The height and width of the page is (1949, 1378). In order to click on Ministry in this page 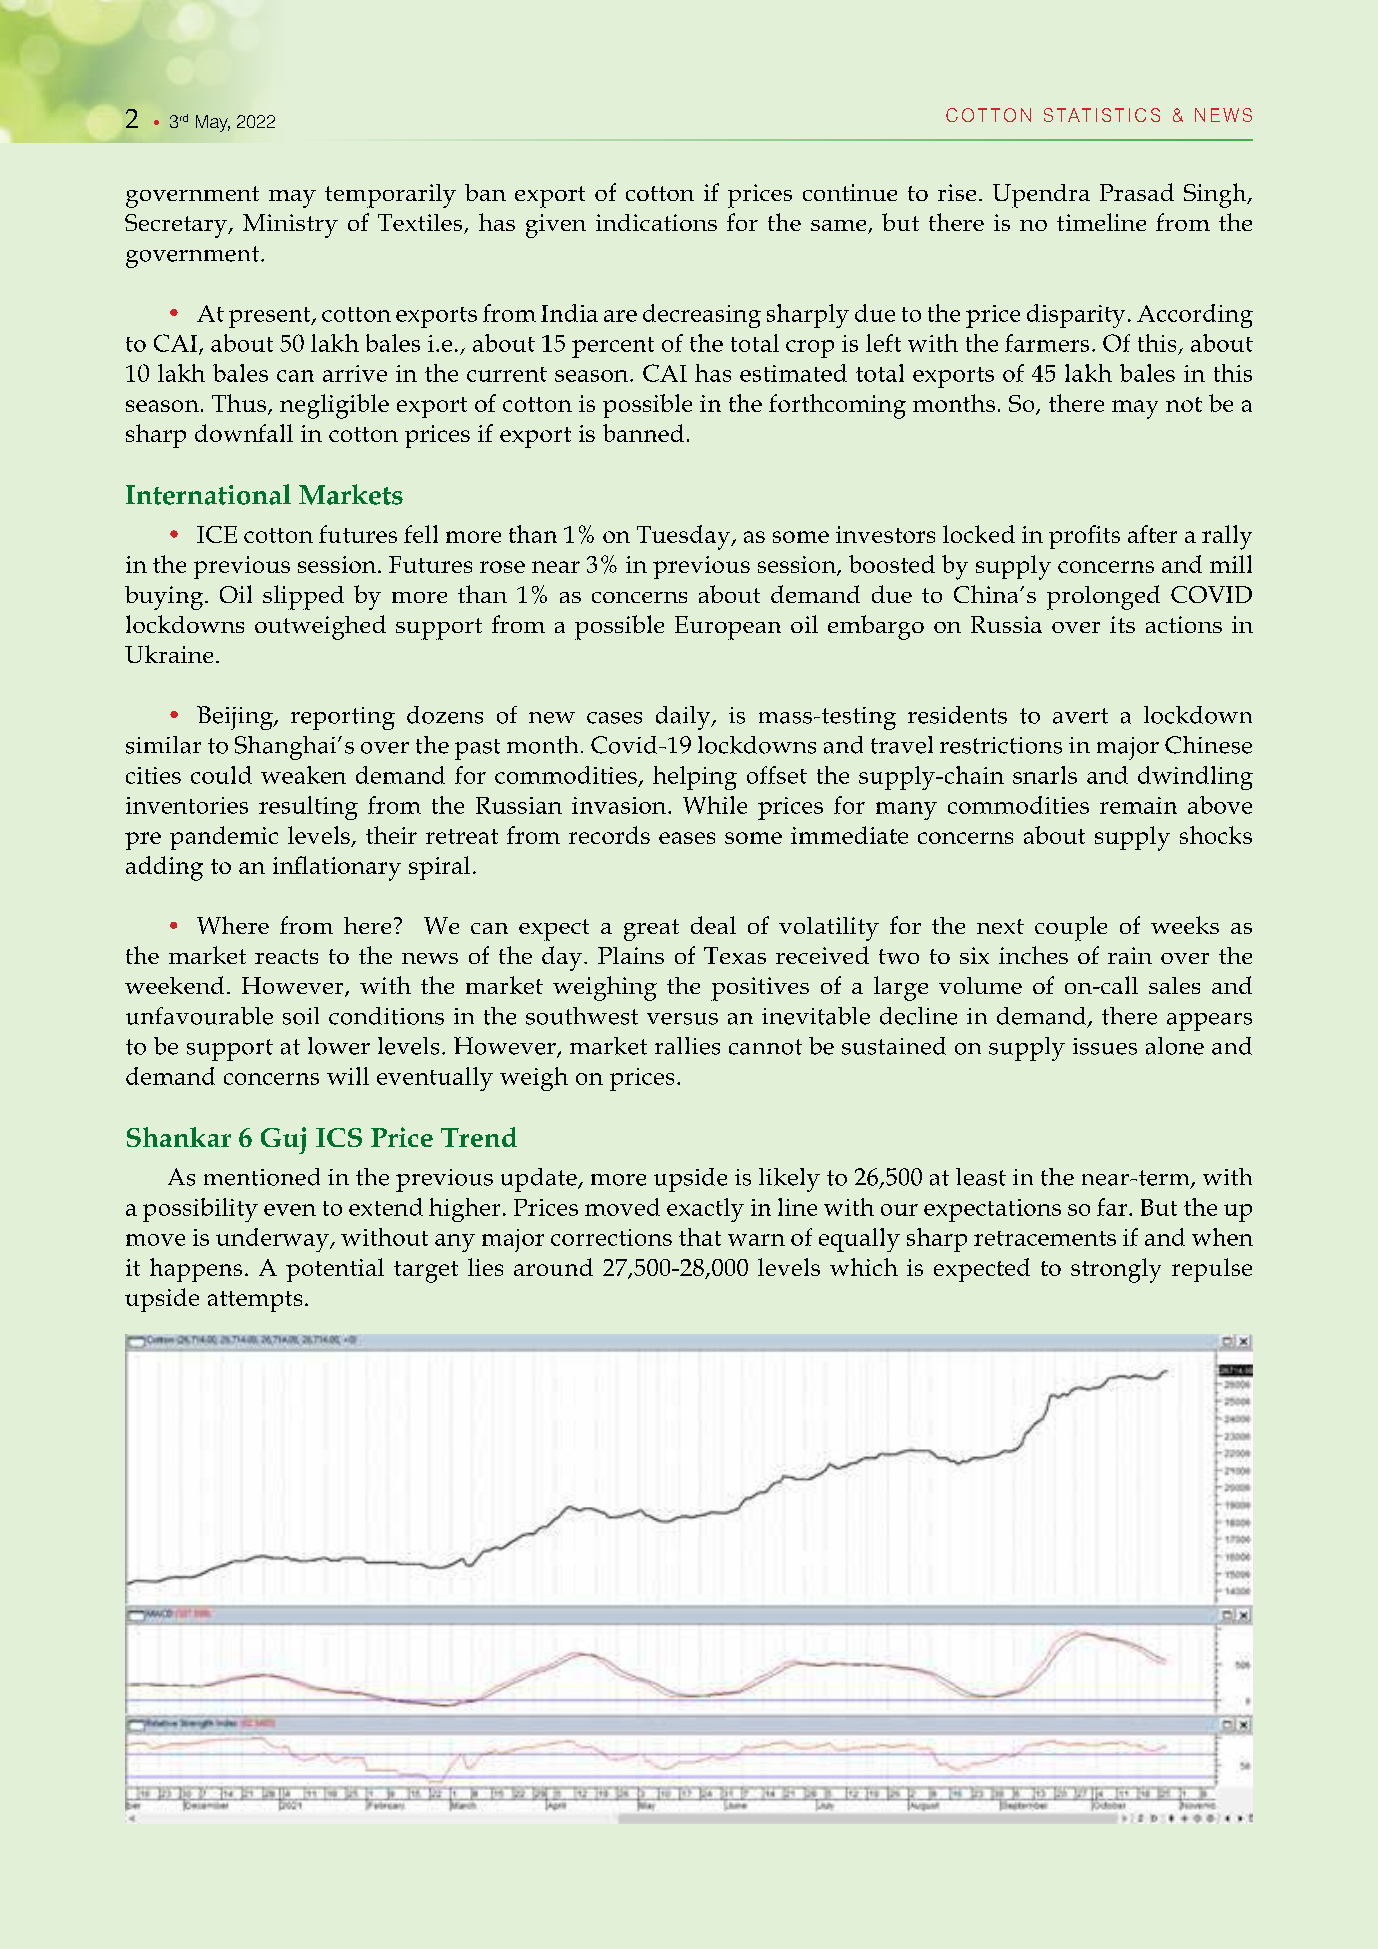, I will do `click(290, 226)`.
